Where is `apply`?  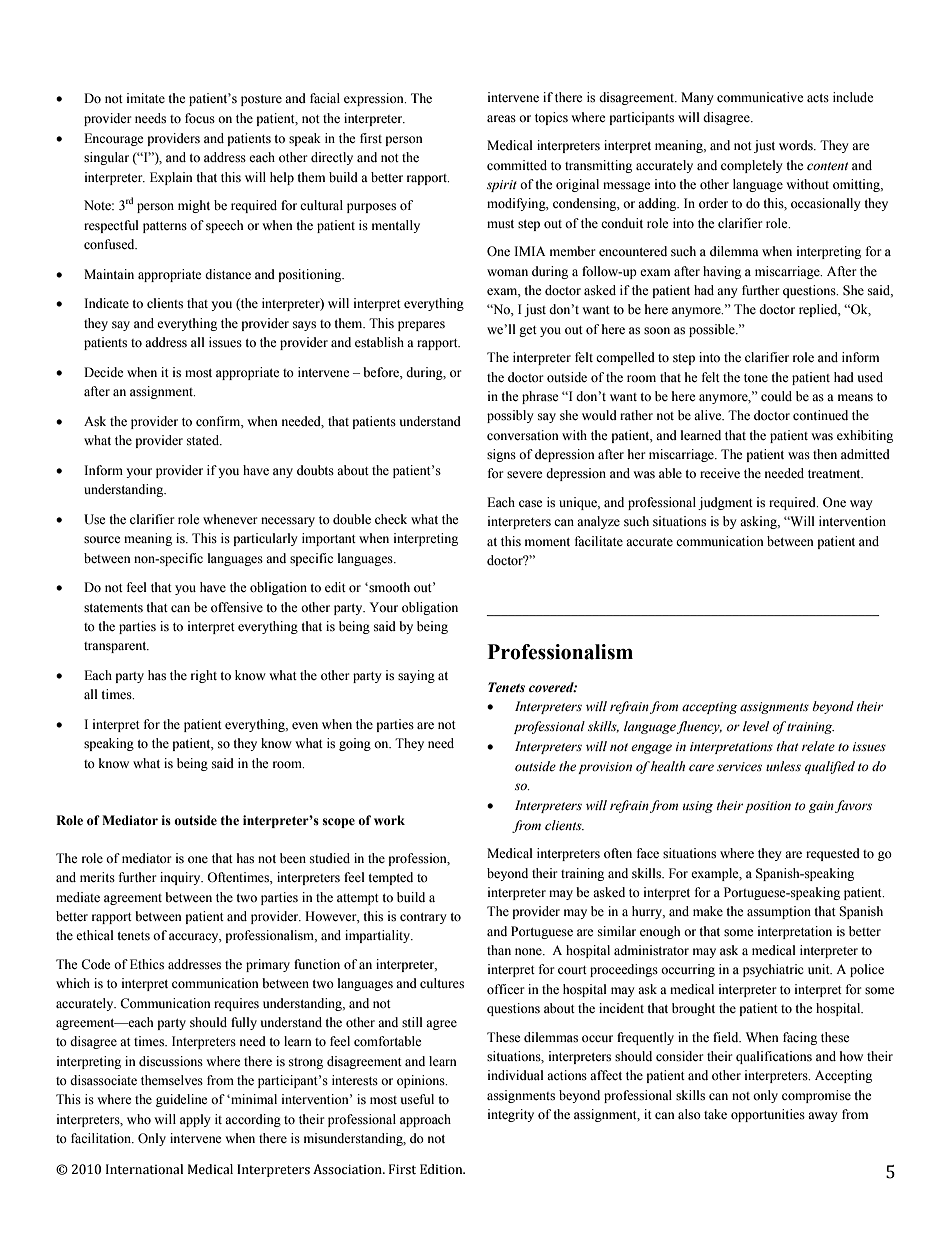
apply is located at coordinates (195, 1120).
